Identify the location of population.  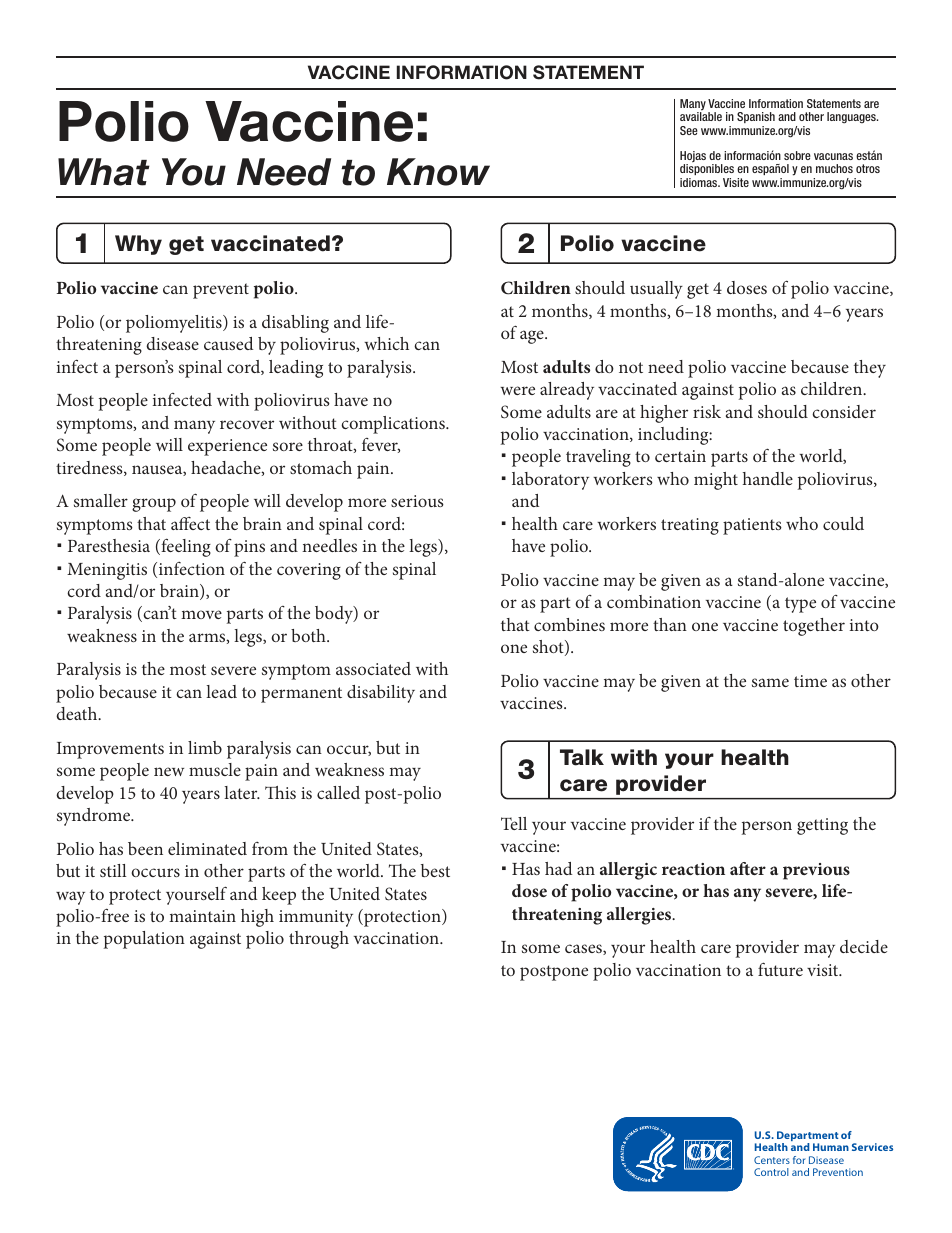
(144, 940).
